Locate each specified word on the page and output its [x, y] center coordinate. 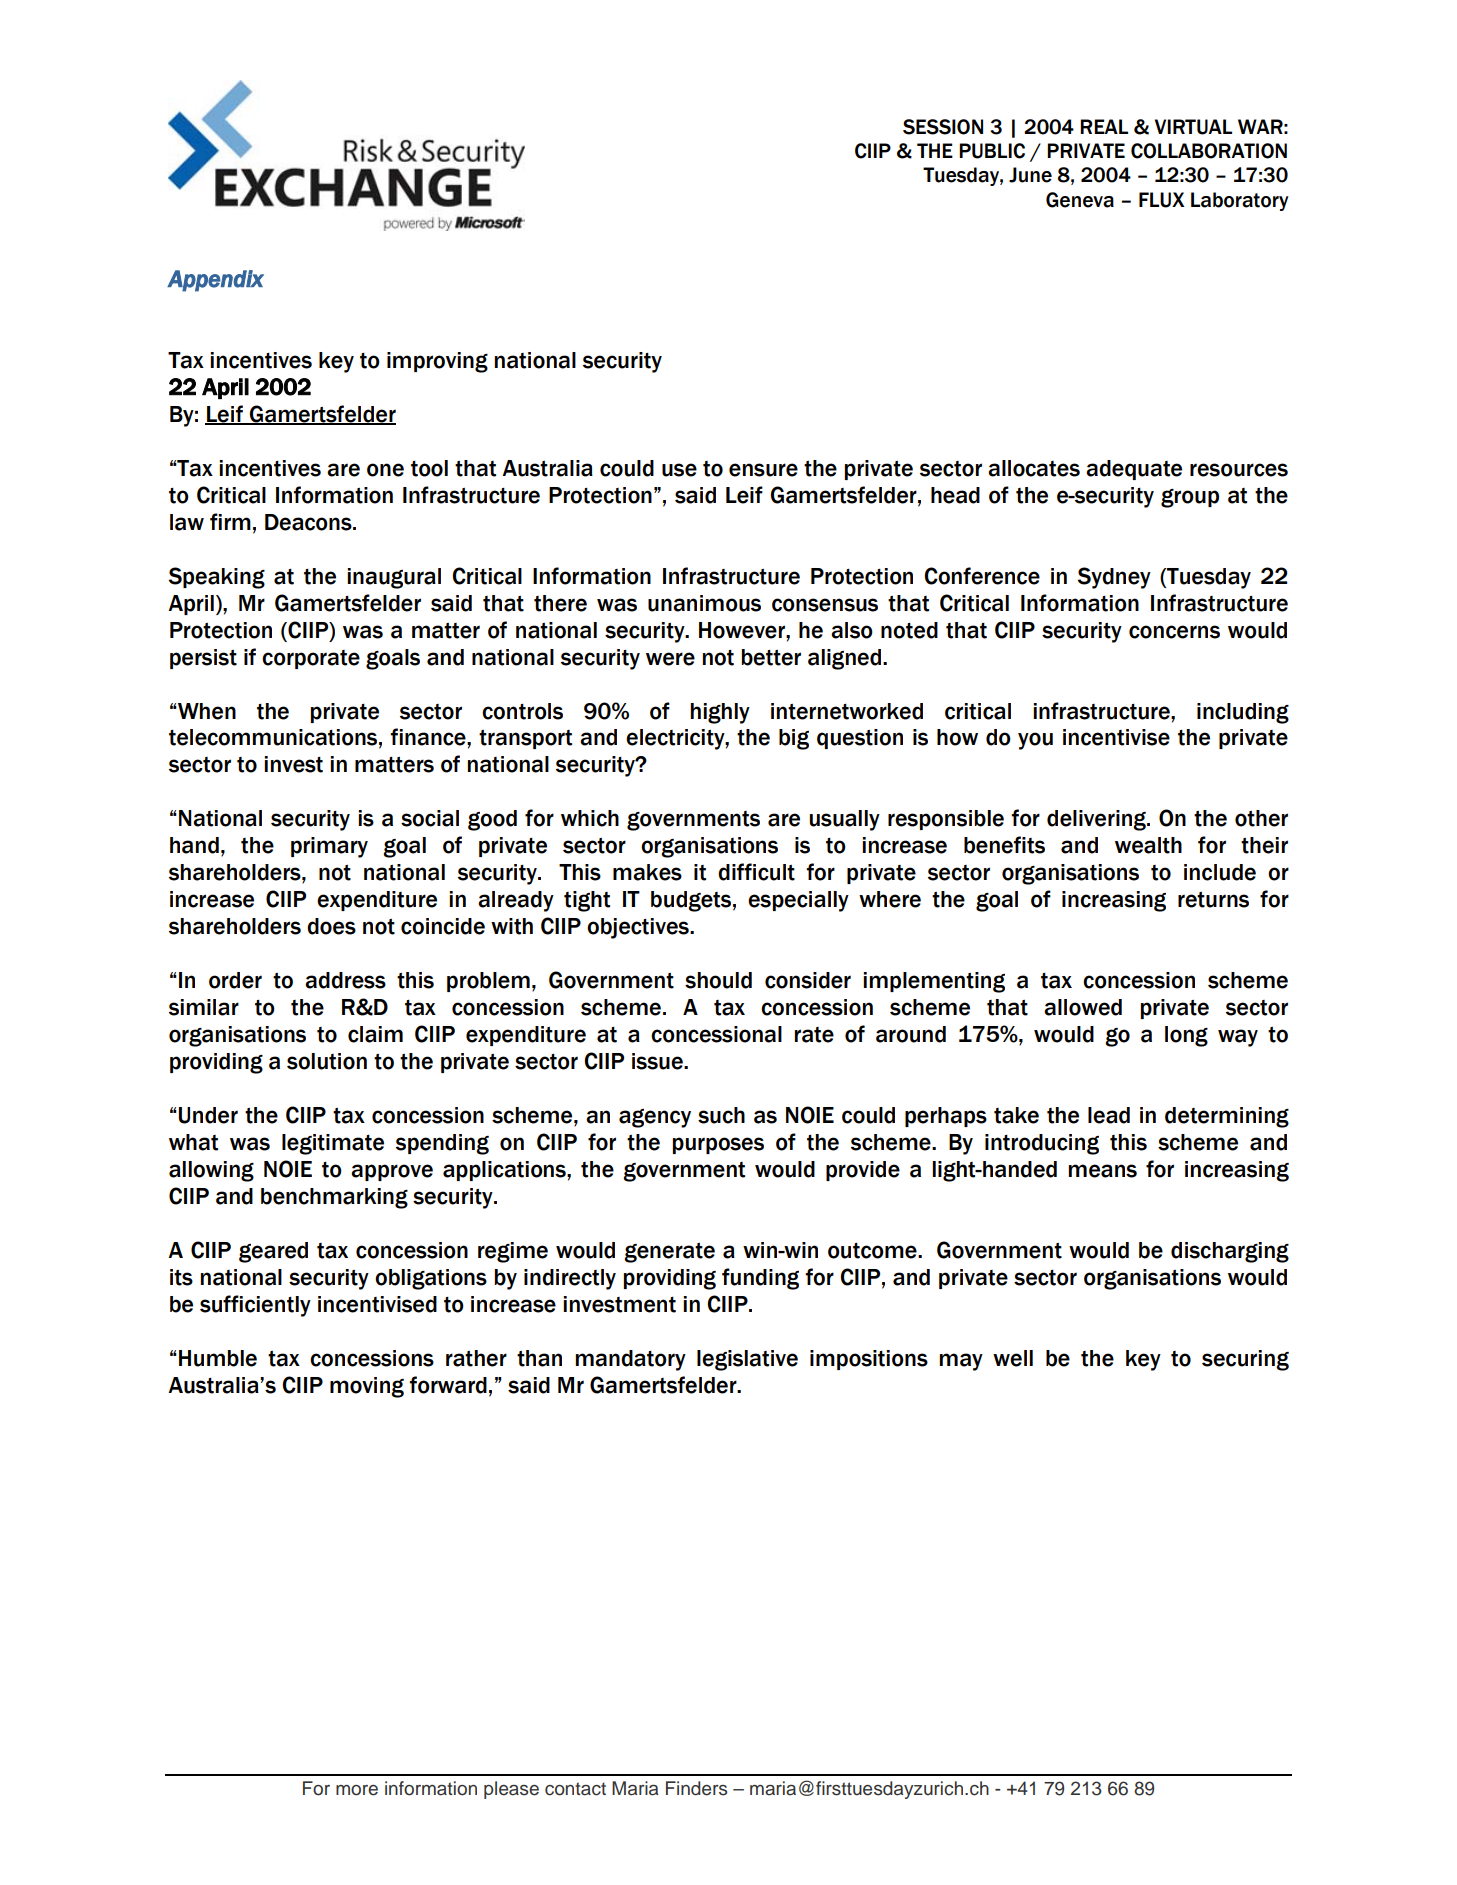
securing [1245, 1360]
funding [760, 1279]
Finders [696, 1788]
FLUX [1162, 200]
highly [720, 713]
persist [203, 659]
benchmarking [334, 1198]
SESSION [943, 127]
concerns [1174, 632]
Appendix [215, 281]
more [357, 1790]
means [1102, 1171]
